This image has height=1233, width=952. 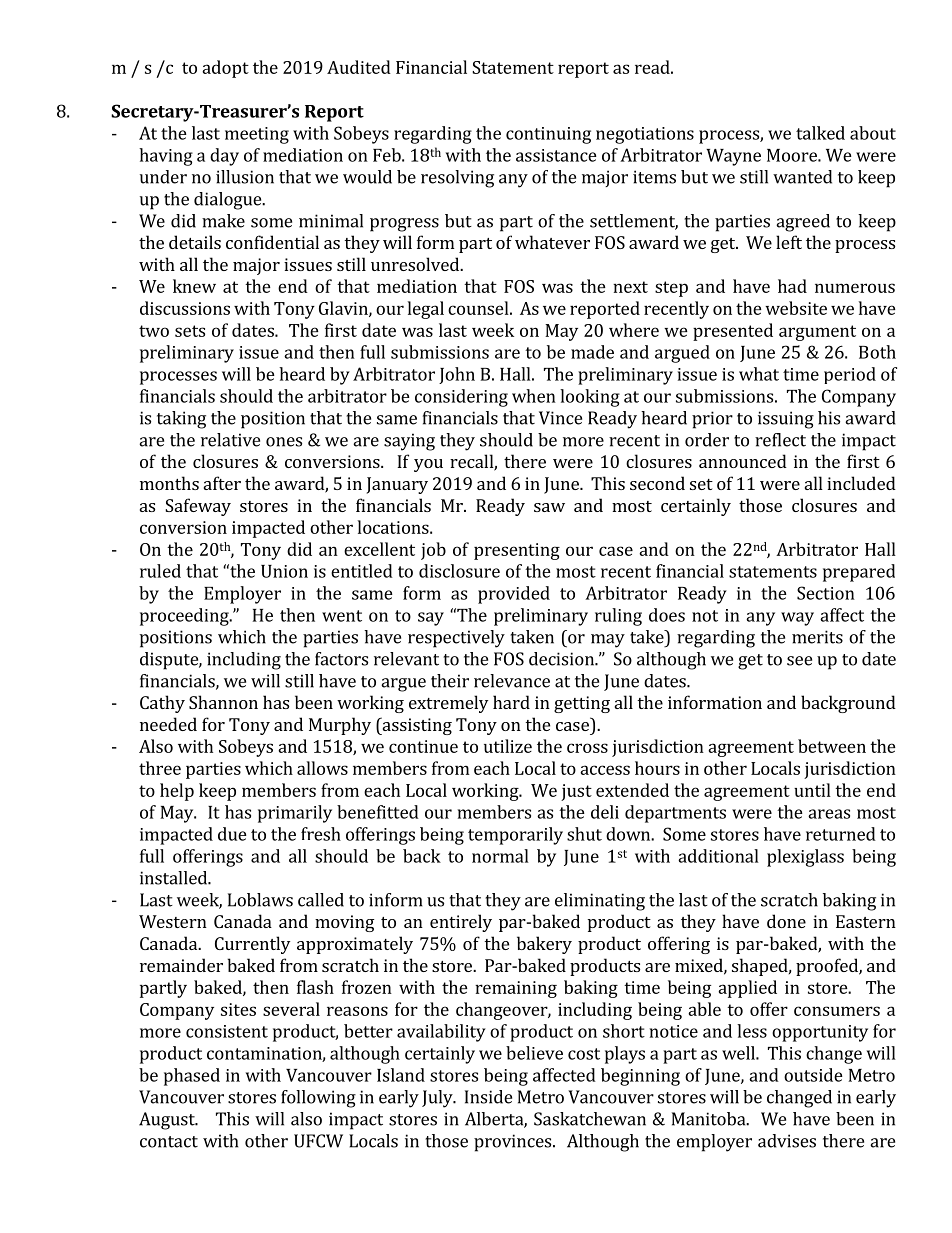 What do you see at coordinates (544, 945) in the image?
I see `bakery` at bounding box center [544, 945].
